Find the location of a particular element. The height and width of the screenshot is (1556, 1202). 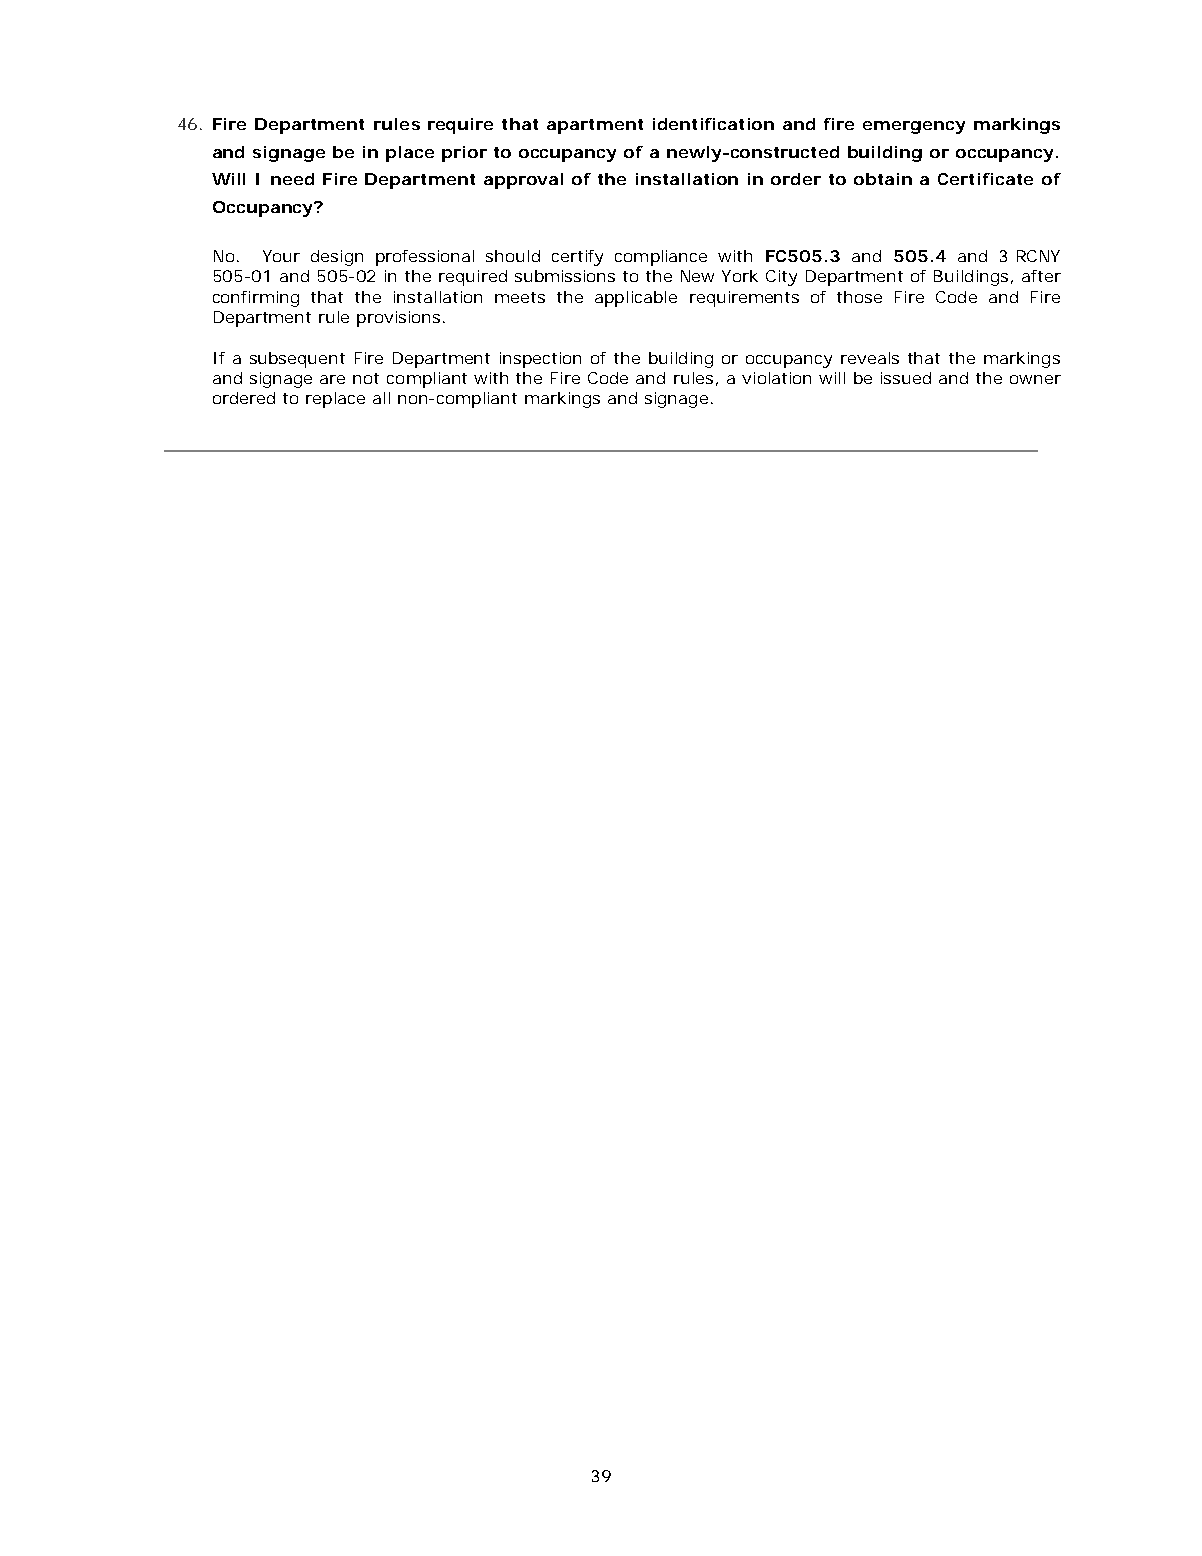

compliance is located at coordinates (661, 258).
